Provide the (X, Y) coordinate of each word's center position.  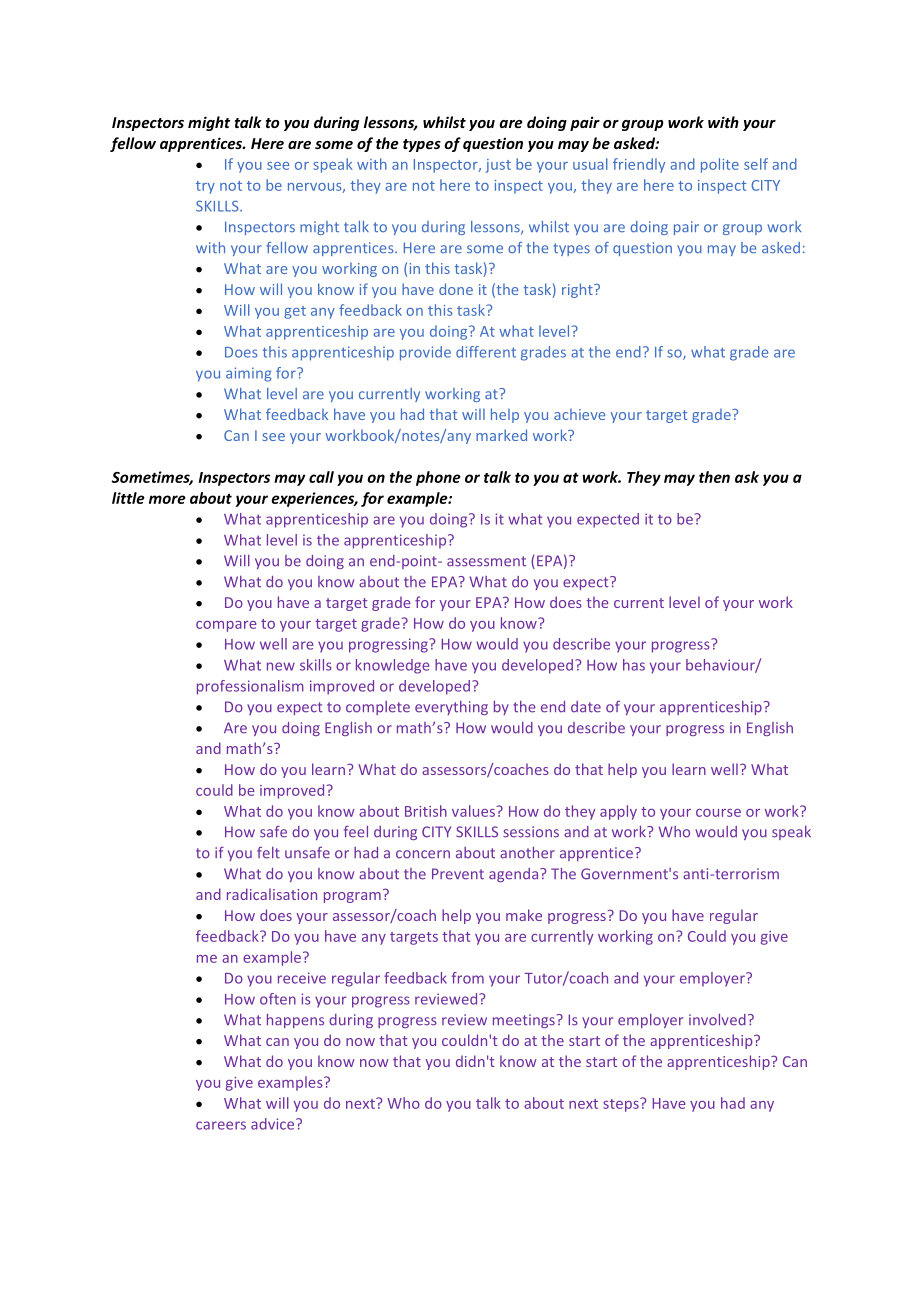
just (498, 166)
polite (720, 165)
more (167, 499)
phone (438, 478)
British (426, 811)
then (714, 477)
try (205, 187)
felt (268, 853)
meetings (524, 1021)
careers (221, 1125)
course (718, 813)
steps (622, 1105)
